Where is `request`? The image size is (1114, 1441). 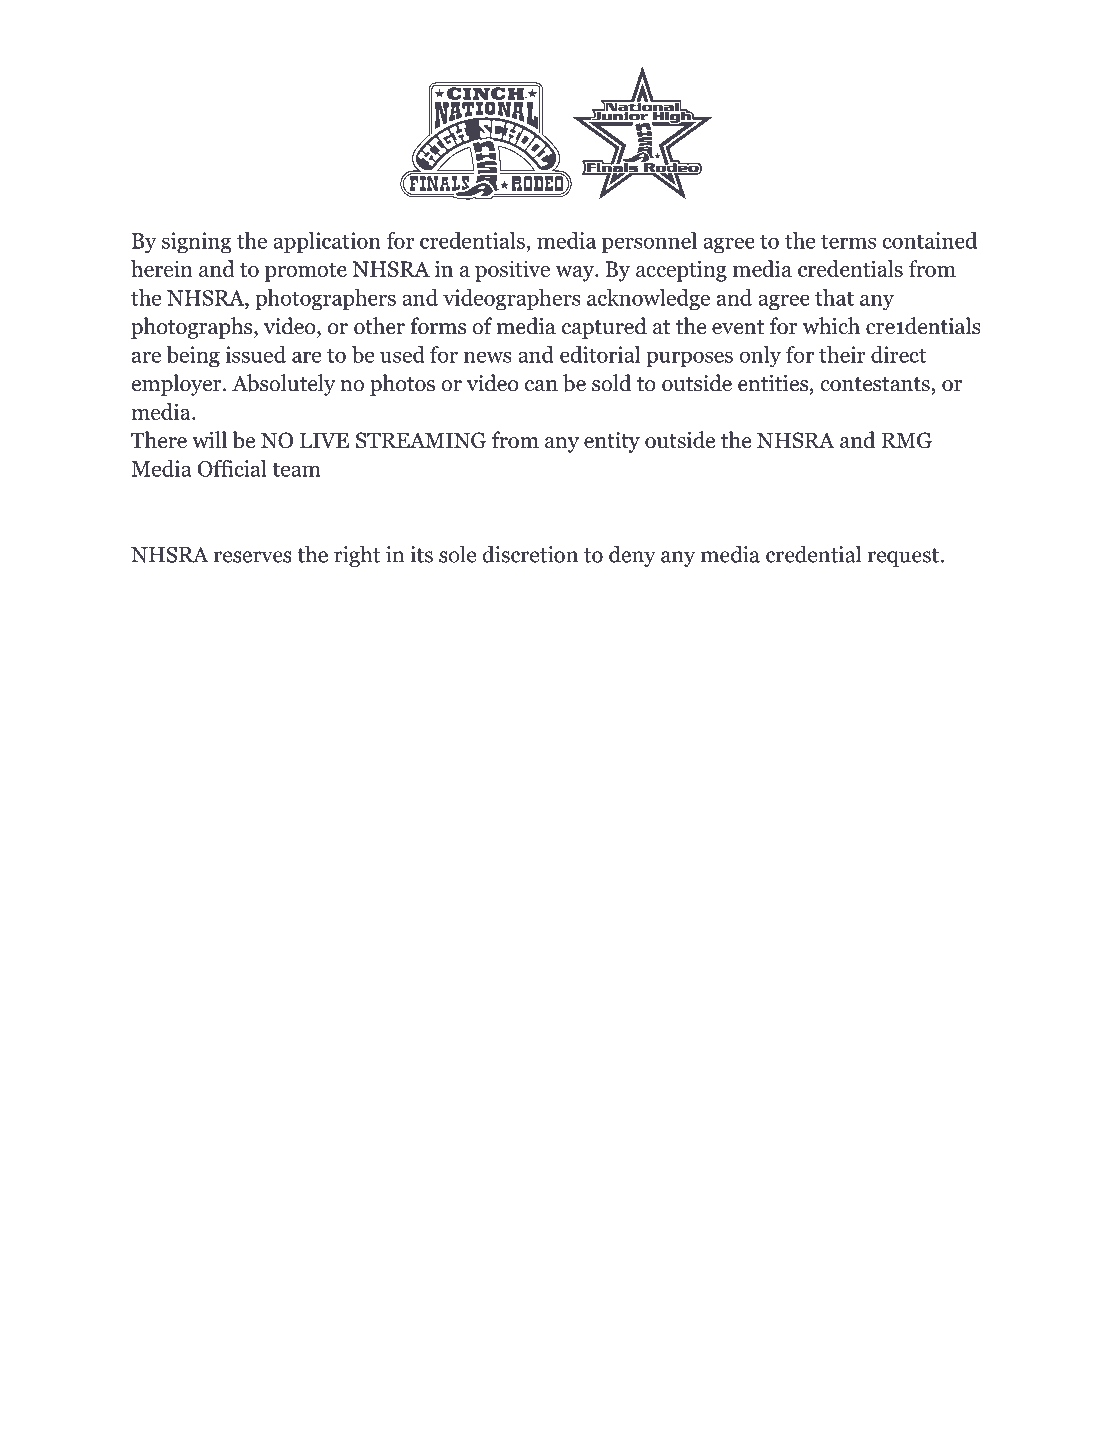 request is located at coordinates (903, 557).
